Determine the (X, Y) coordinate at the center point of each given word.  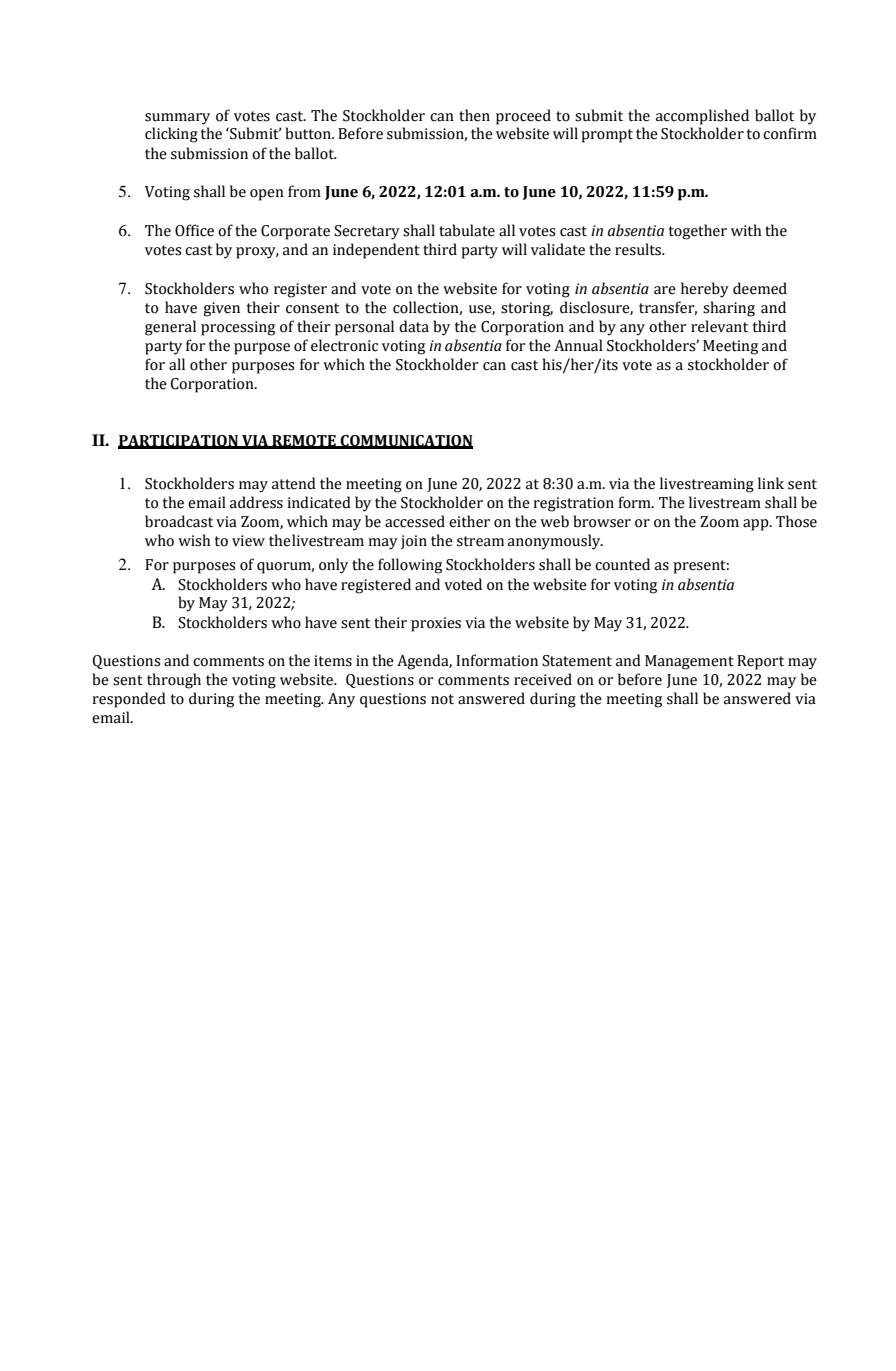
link (771, 483)
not (442, 699)
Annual (578, 345)
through (174, 681)
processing (238, 328)
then (474, 115)
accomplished (702, 117)
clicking (171, 135)
